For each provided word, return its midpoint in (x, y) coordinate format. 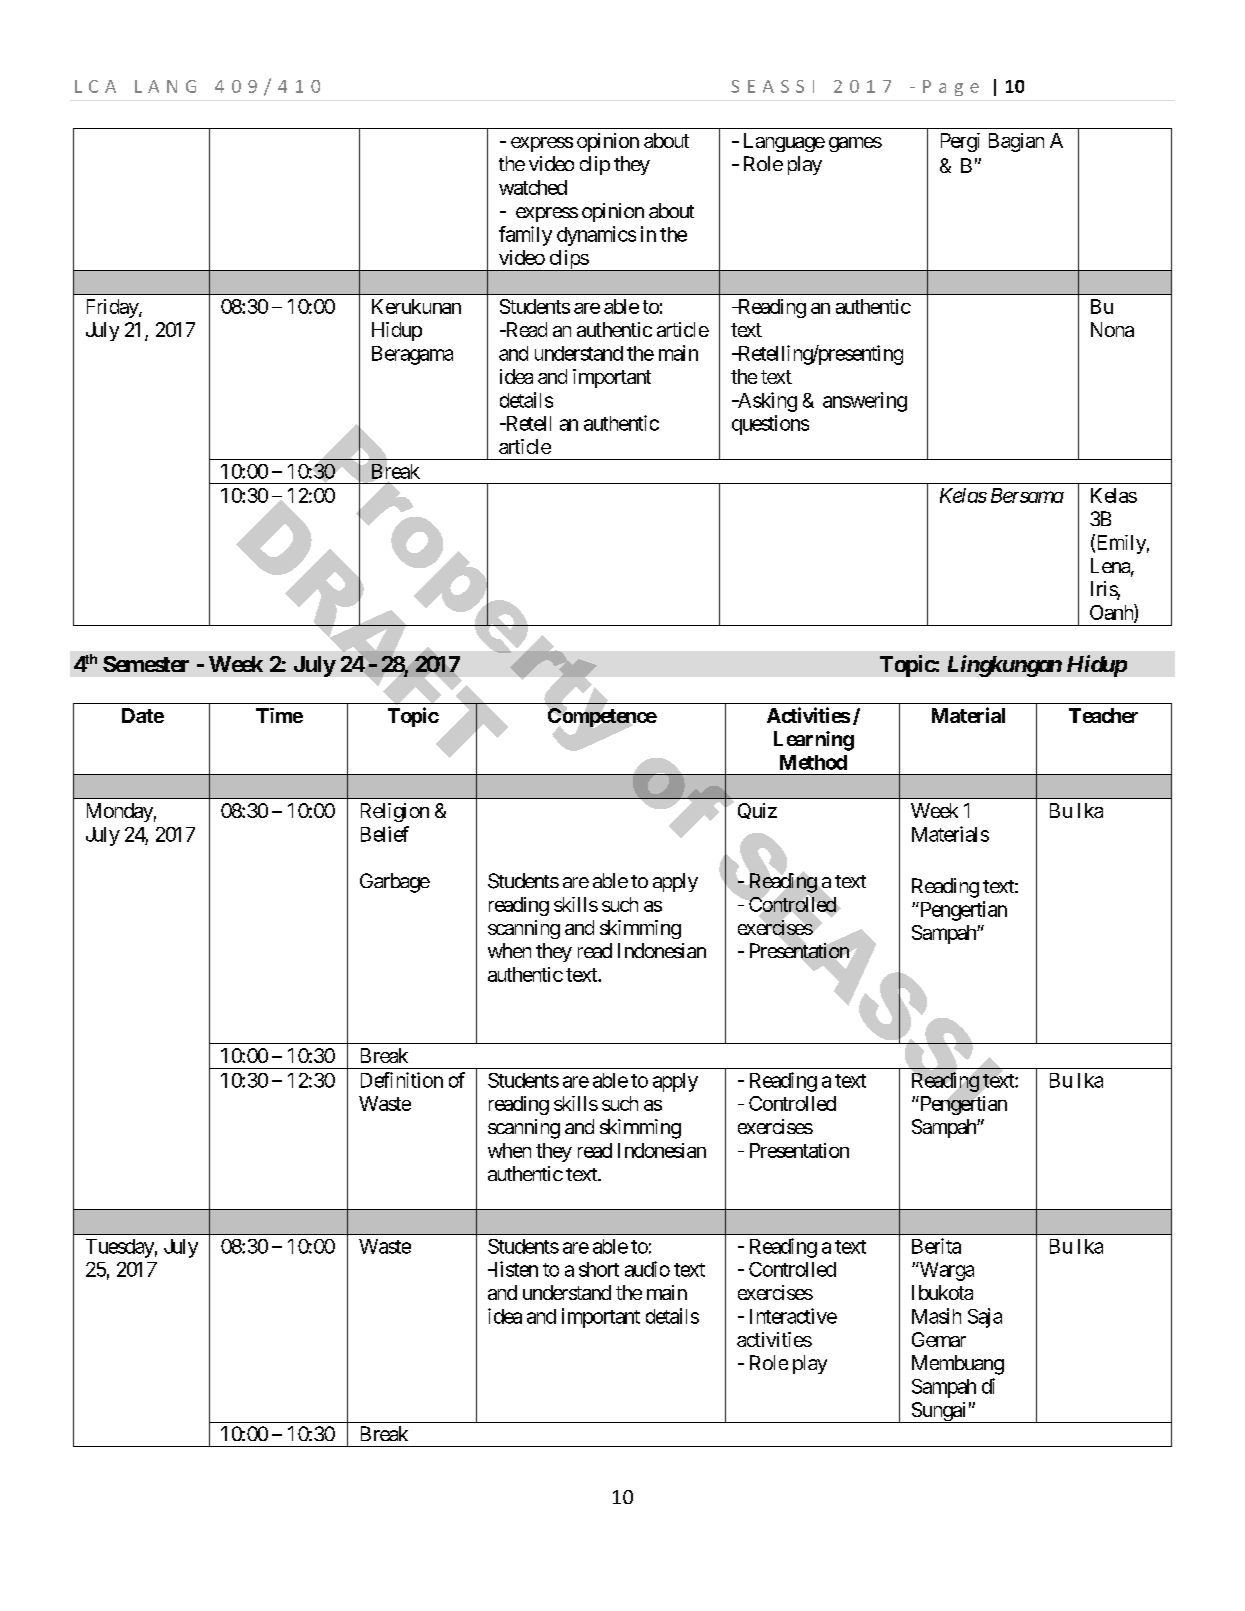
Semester (146, 664)
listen (515, 1269)
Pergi (960, 142)
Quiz (757, 811)
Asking (766, 402)
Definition (402, 1080)
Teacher (1103, 715)
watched (533, 187)
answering (865, 402)
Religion (395, 812)
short (599, 1269)
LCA (95, 86)
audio (647, 1269)
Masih (936, 1316)
